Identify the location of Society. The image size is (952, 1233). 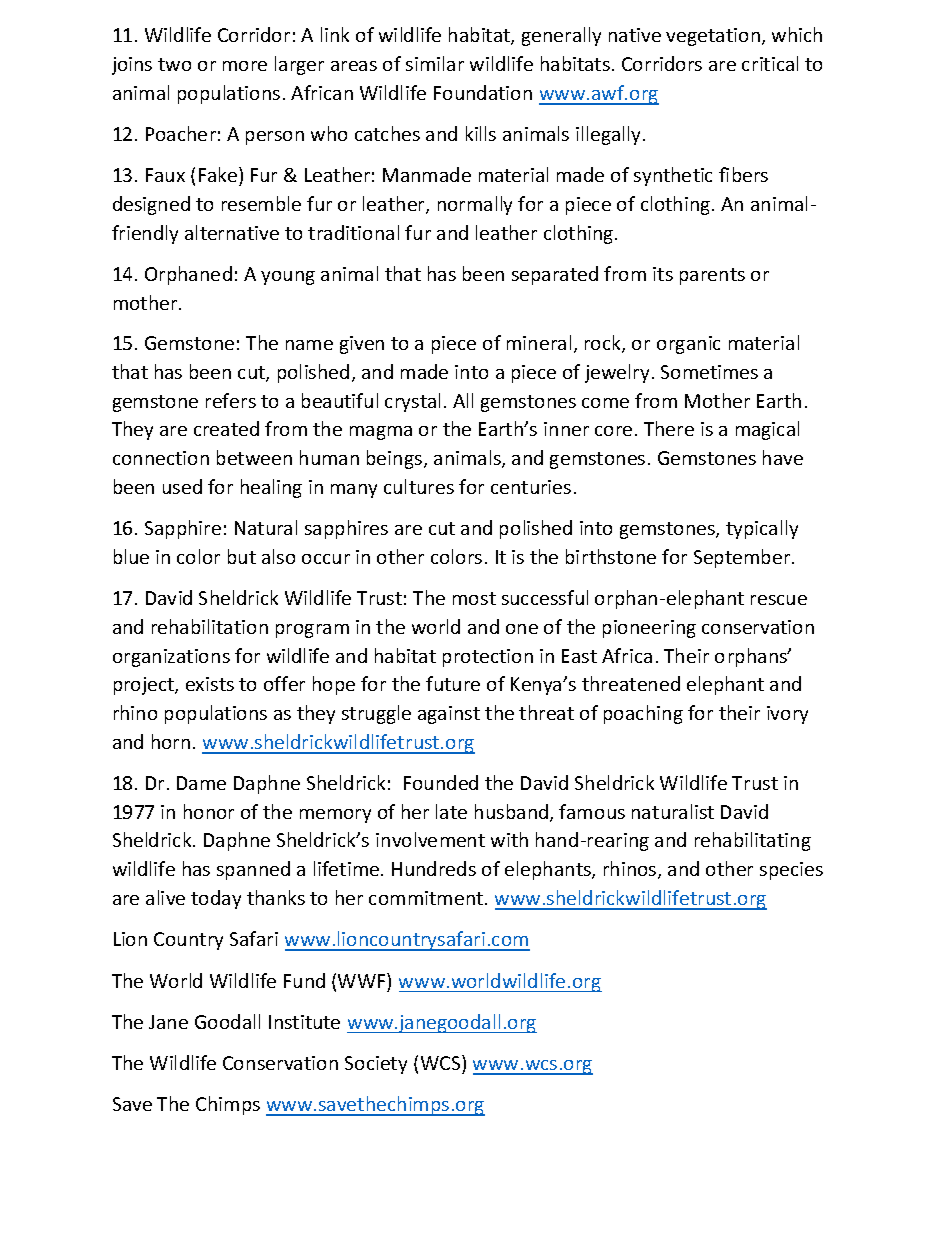
(376, 1065).
